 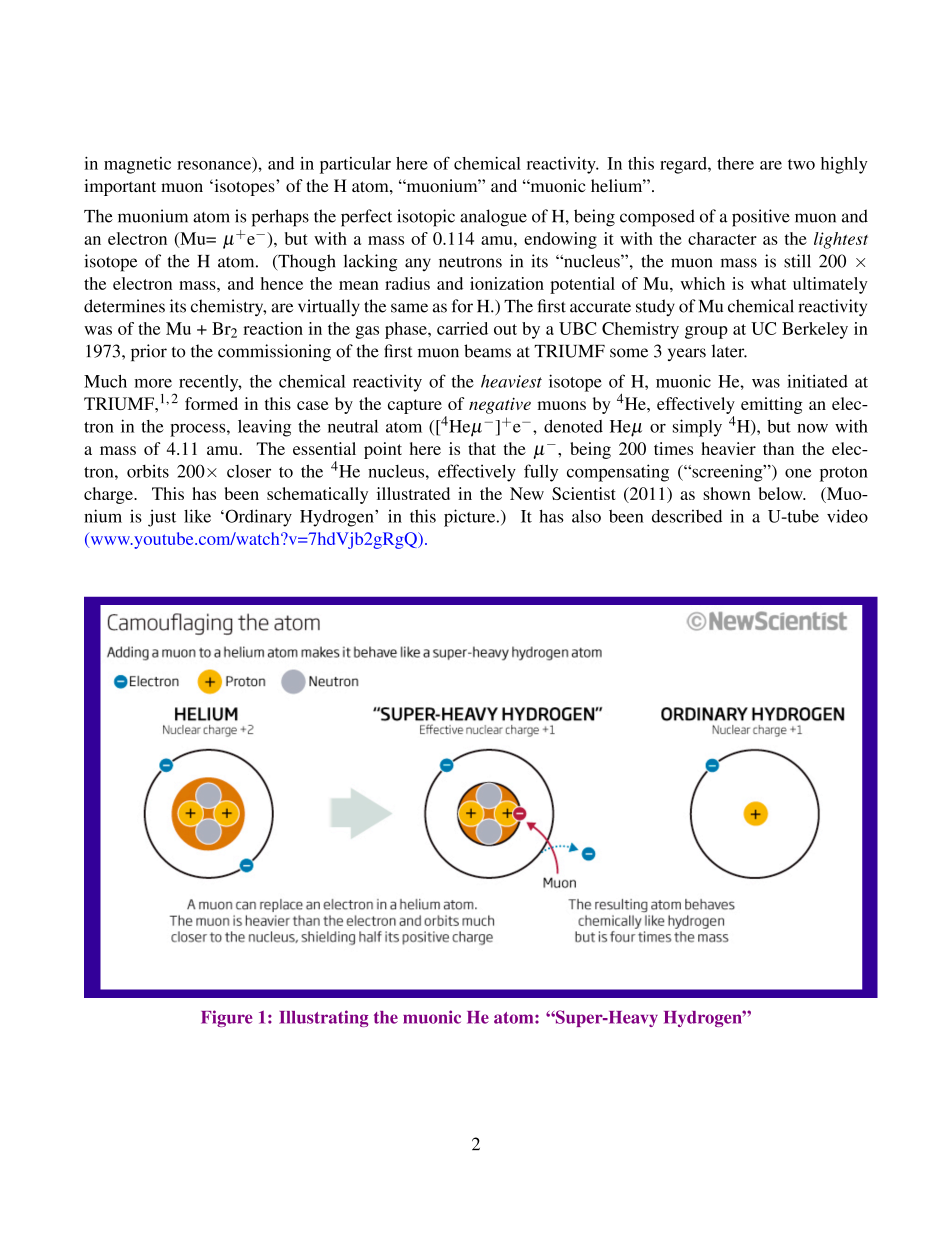 I want to click on resonance, so click(x=215, y=165).
